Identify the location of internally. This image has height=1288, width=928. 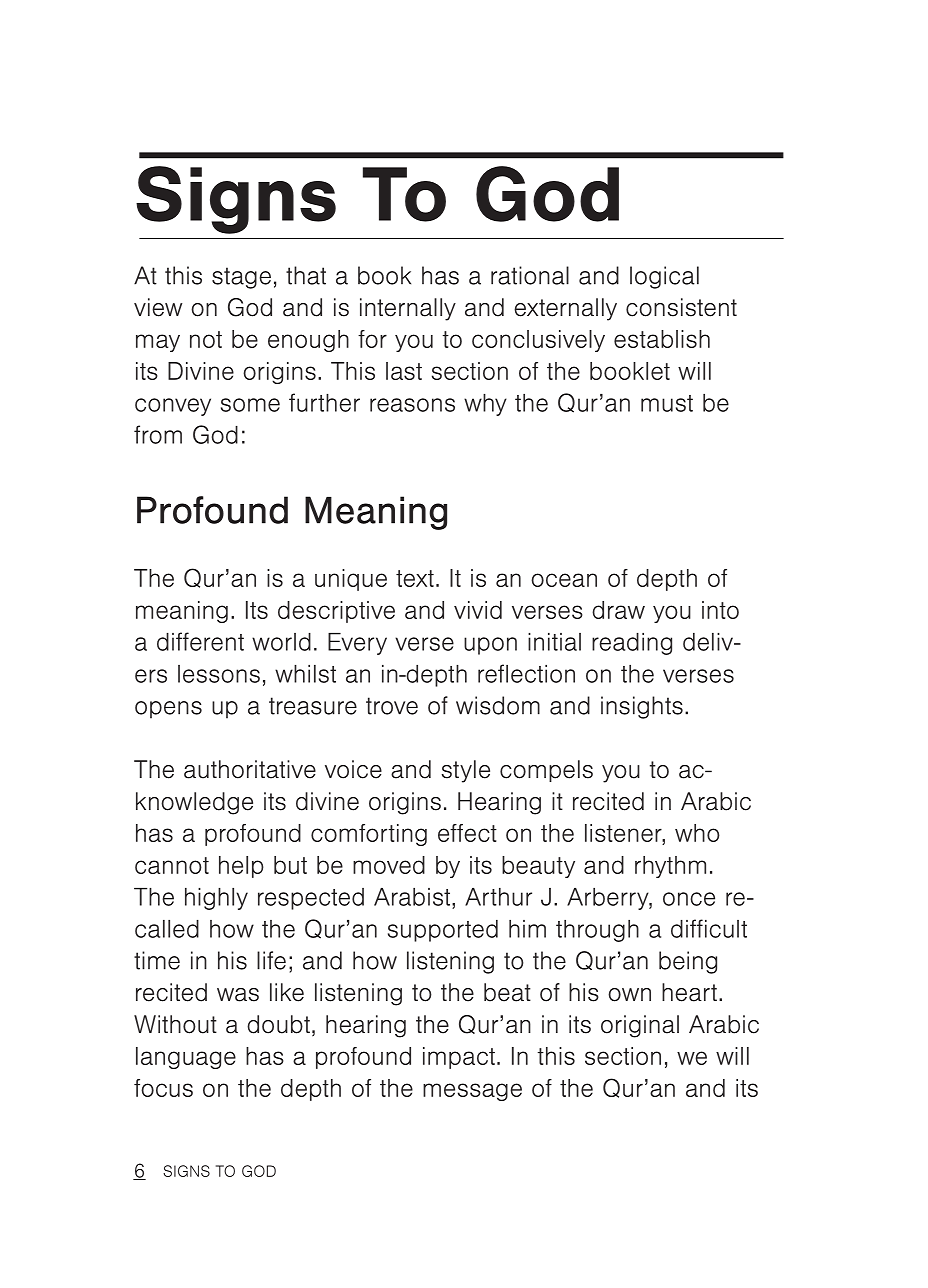
(408, 309).
